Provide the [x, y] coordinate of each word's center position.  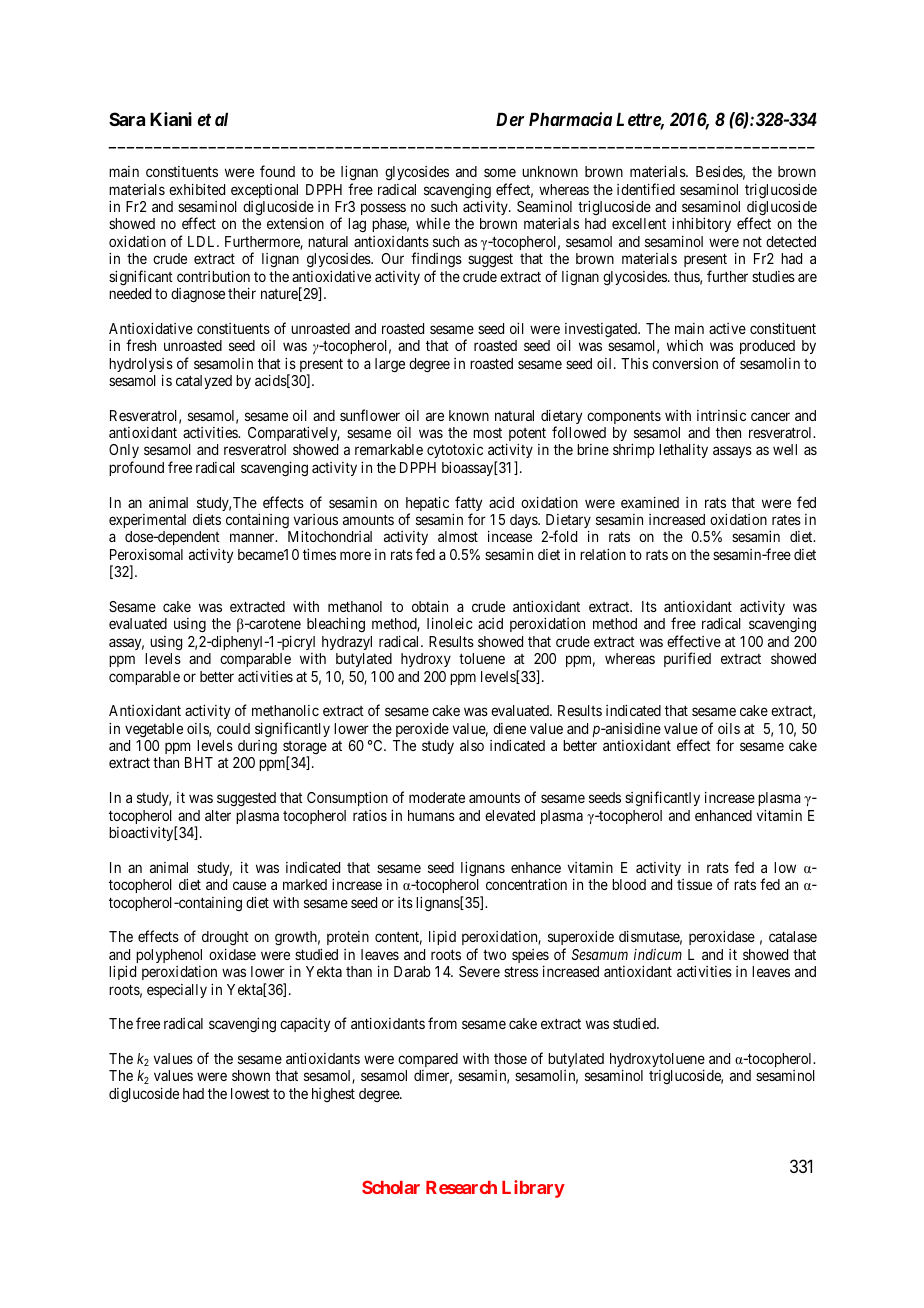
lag [357, 225]
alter [218, 815]
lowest [250, 1093]
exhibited [197, 189]
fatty [467, 505]
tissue [694, 884]
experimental [147, 521]
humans [431, 815]
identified [646, 189]
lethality [683, 451]
